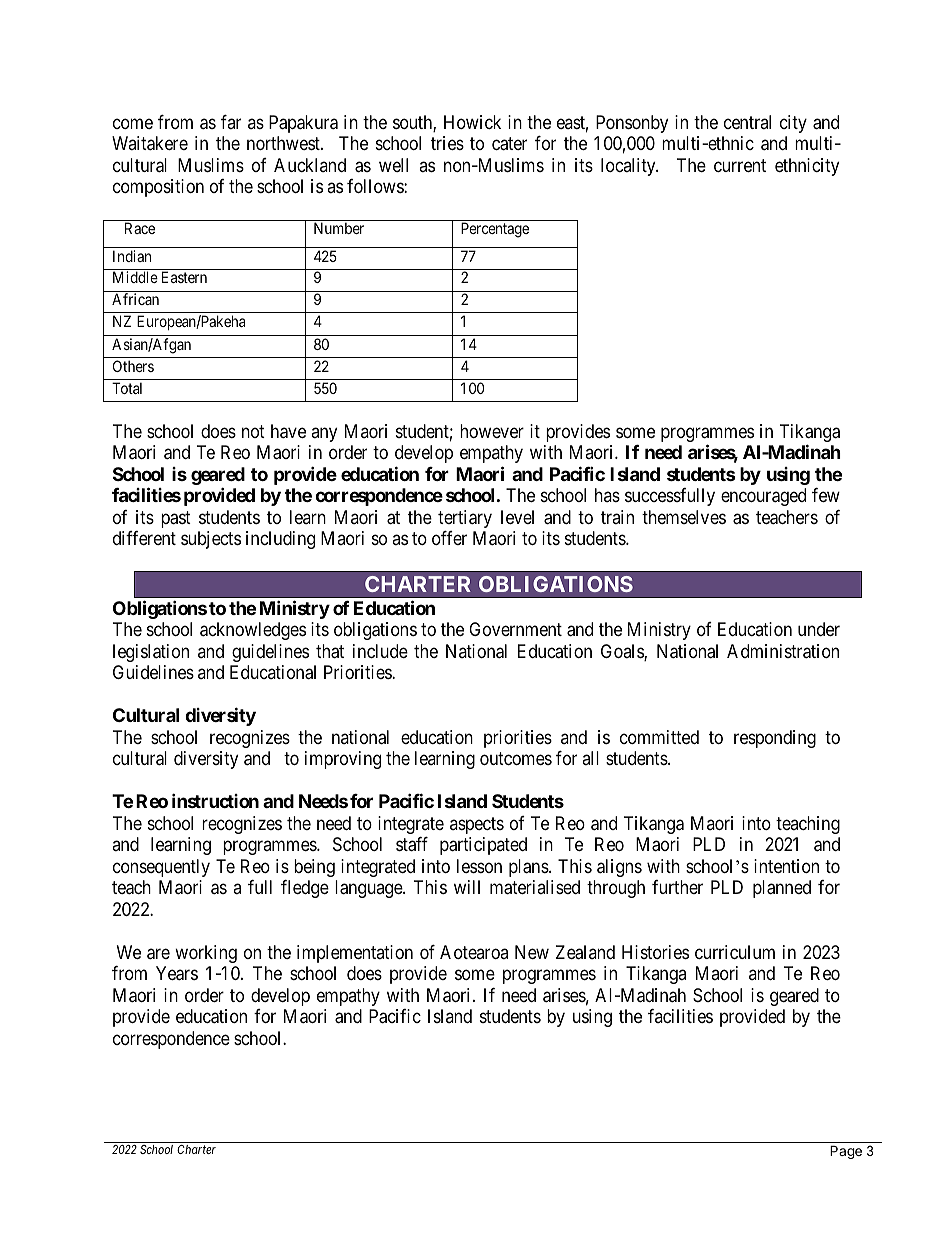  Describe the element at coordinates (231, 122) in the screenshot. I see `far` at that location.
